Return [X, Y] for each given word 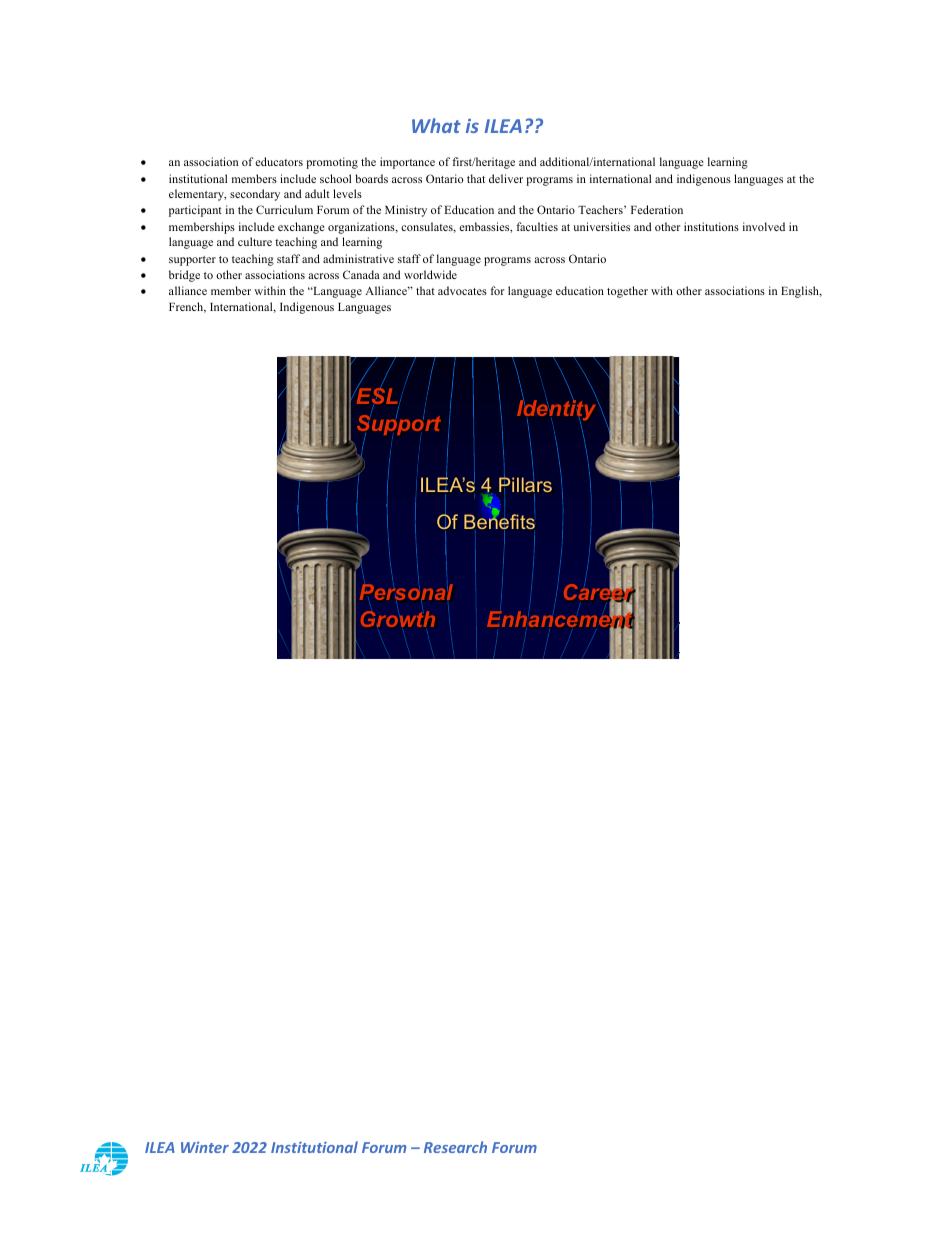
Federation [657, 209]
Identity [558, 410]
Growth [398, 618]
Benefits [499, 522]
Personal [406, 592]
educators [279, 161]
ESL [377, 396]
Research [455, 1147]
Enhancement [560, 619]
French [187, 307]
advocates [462, 290]
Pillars [525, 486]
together [627, 292]
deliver [506, 178]
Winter [205, 1147]
